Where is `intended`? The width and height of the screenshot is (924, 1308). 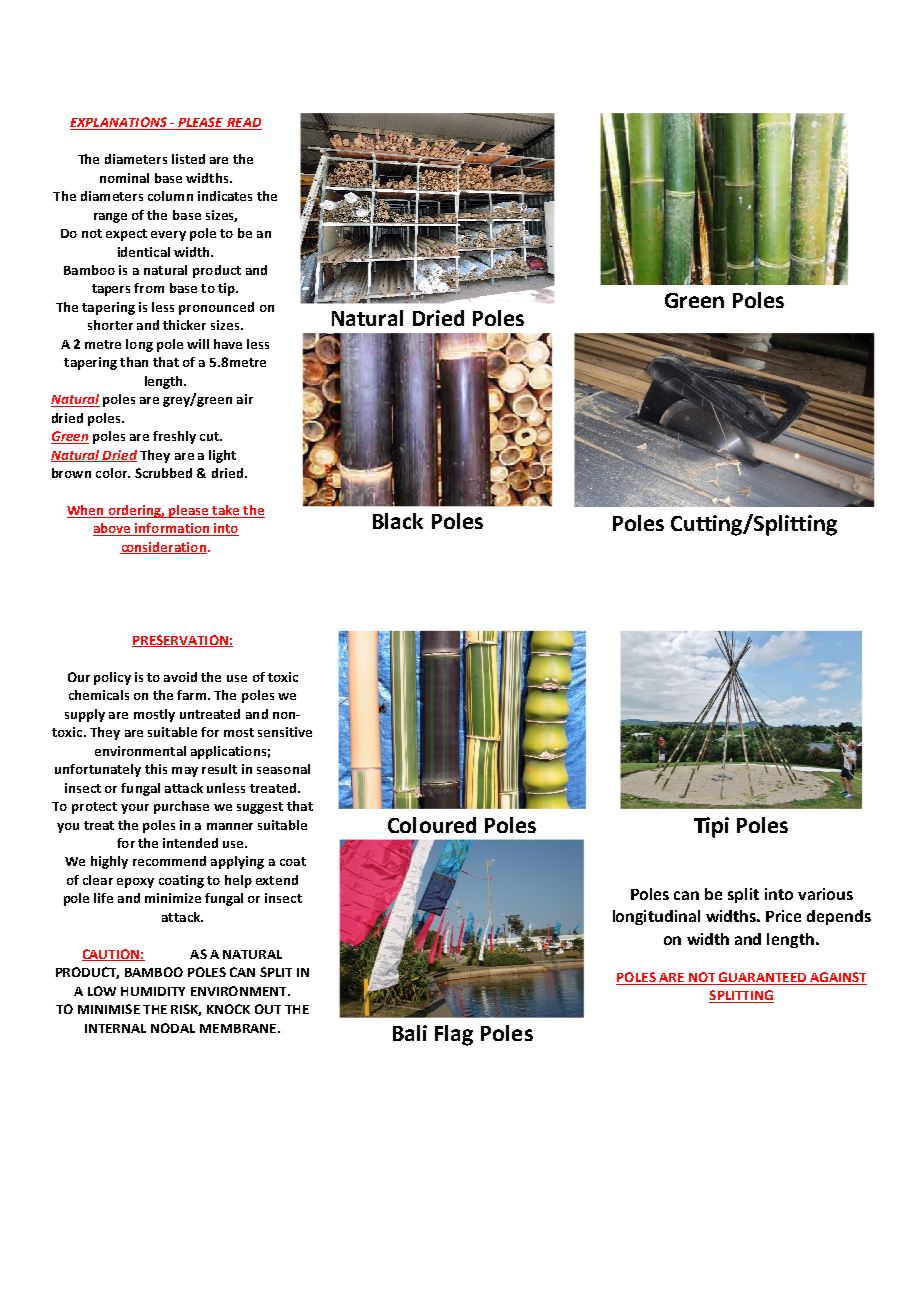 intended is located at coordinates (190, 843).
